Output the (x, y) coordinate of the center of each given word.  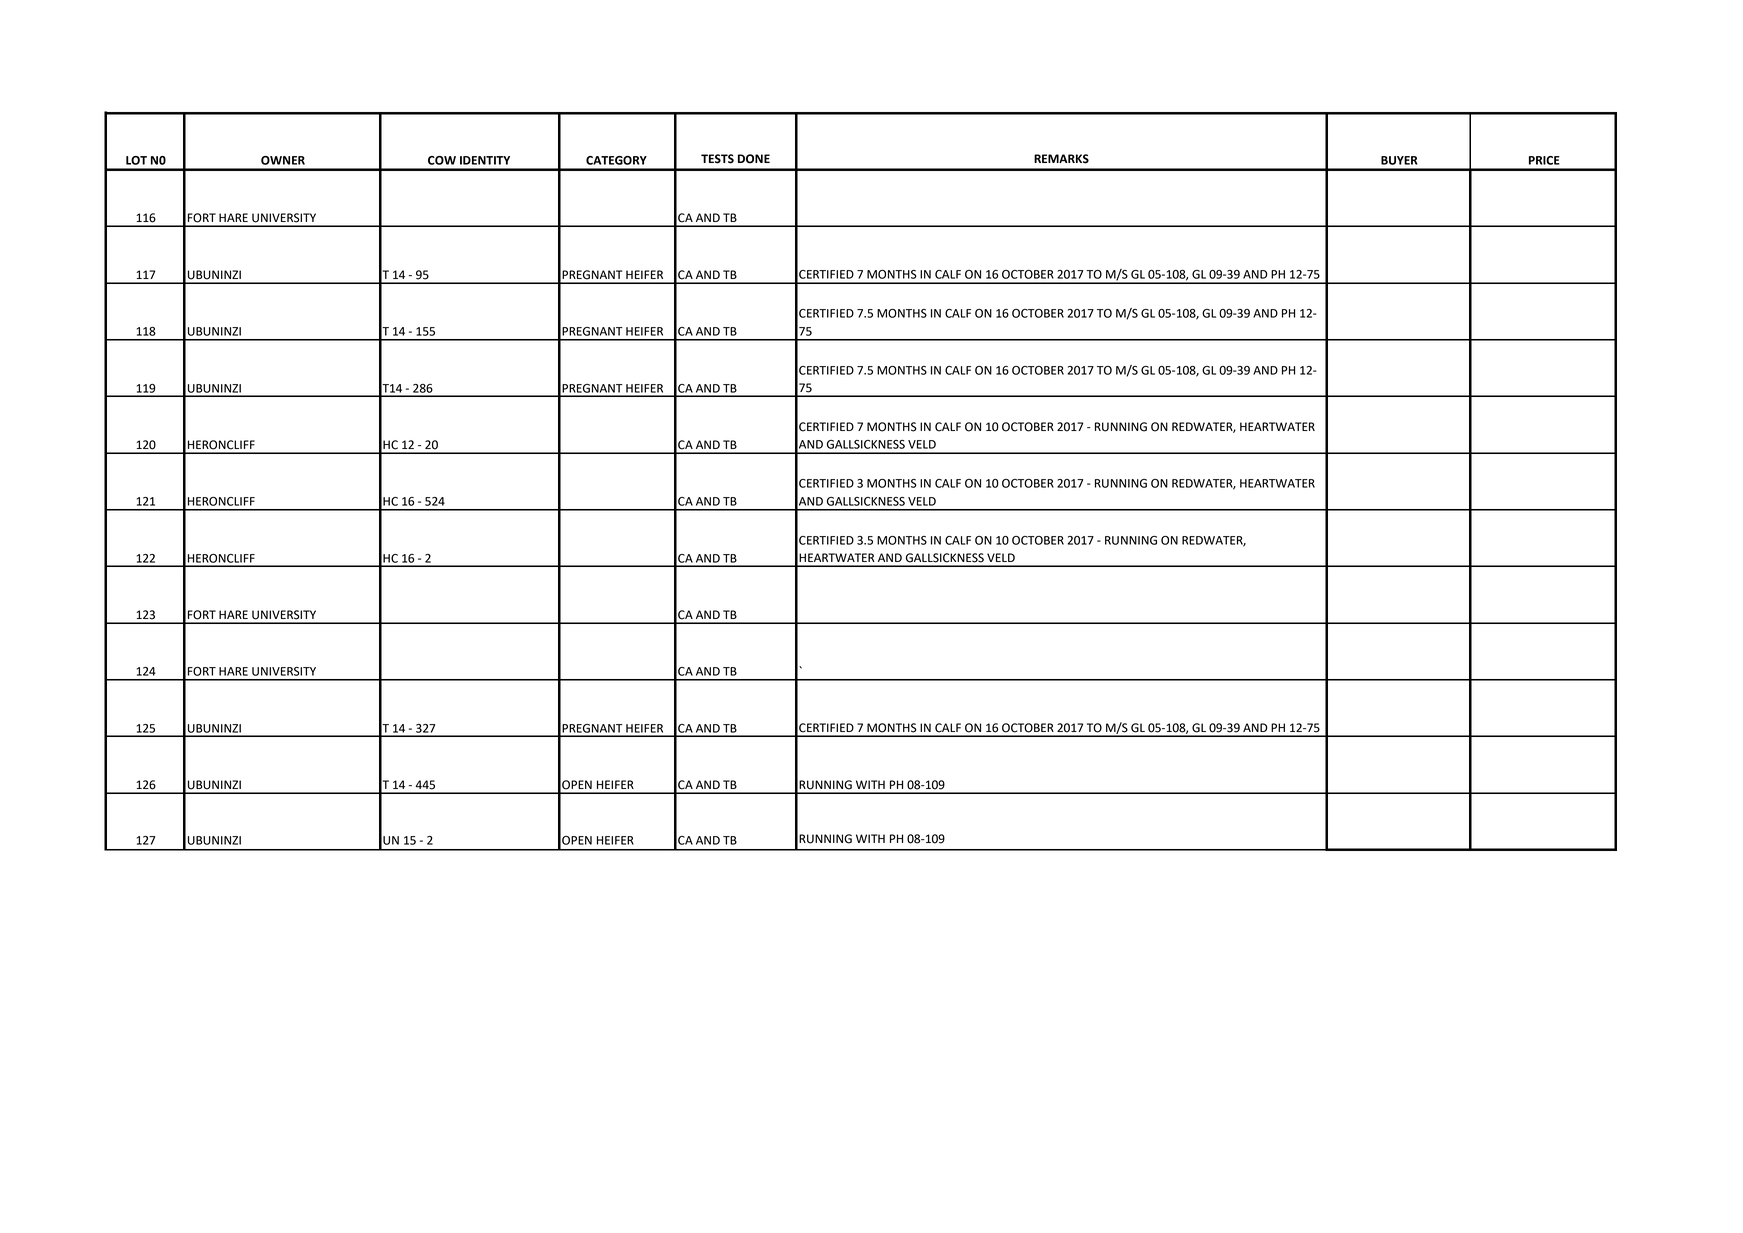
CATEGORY (616, 160)
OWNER (283, 160)
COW (442, 160)
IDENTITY (485, 160)
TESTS (717, 159)
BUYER (1399, 160)
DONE (754, 159)
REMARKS (1061, 159)
